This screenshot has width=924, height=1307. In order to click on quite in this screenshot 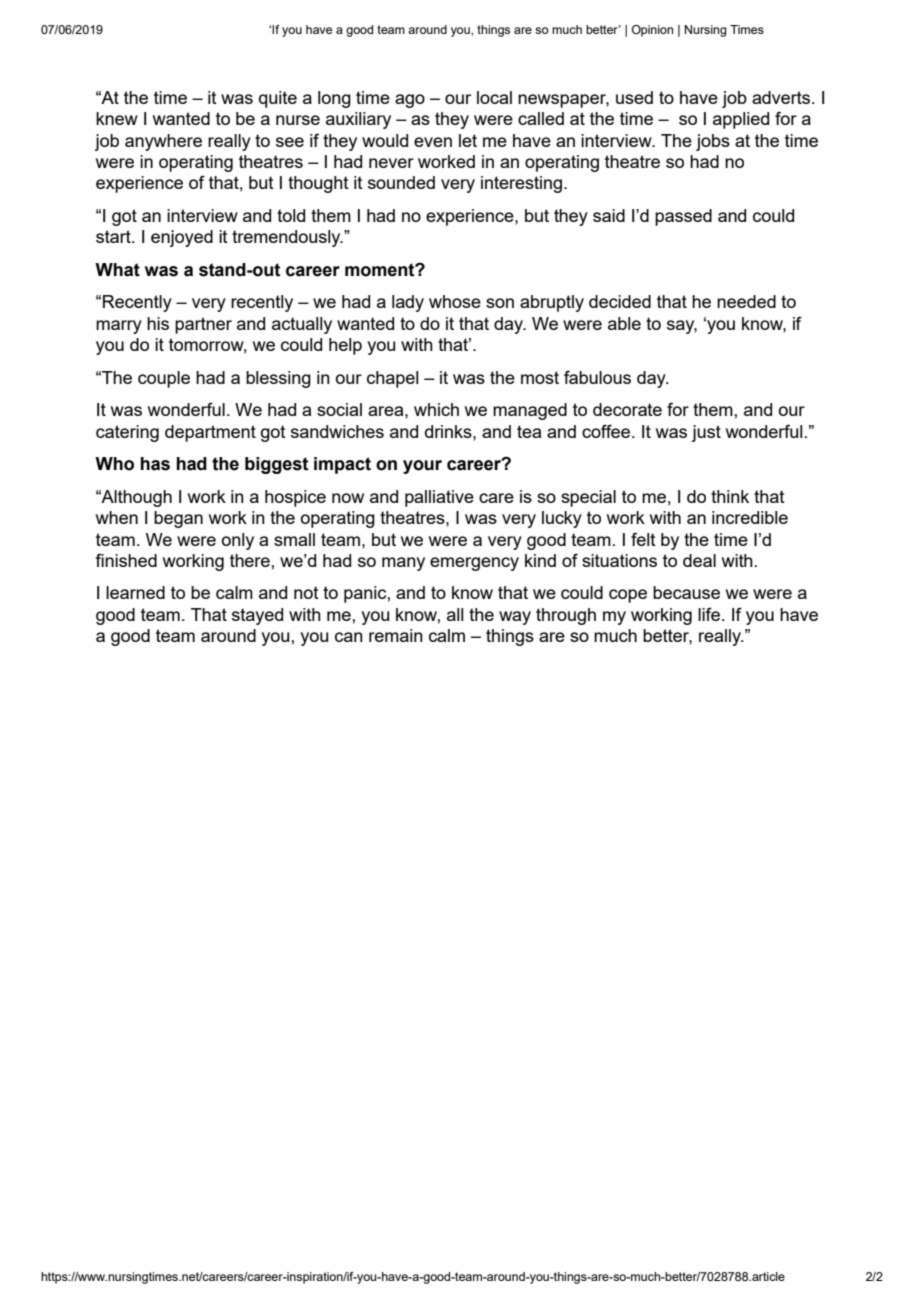, I will do `click(278, 99)`.
